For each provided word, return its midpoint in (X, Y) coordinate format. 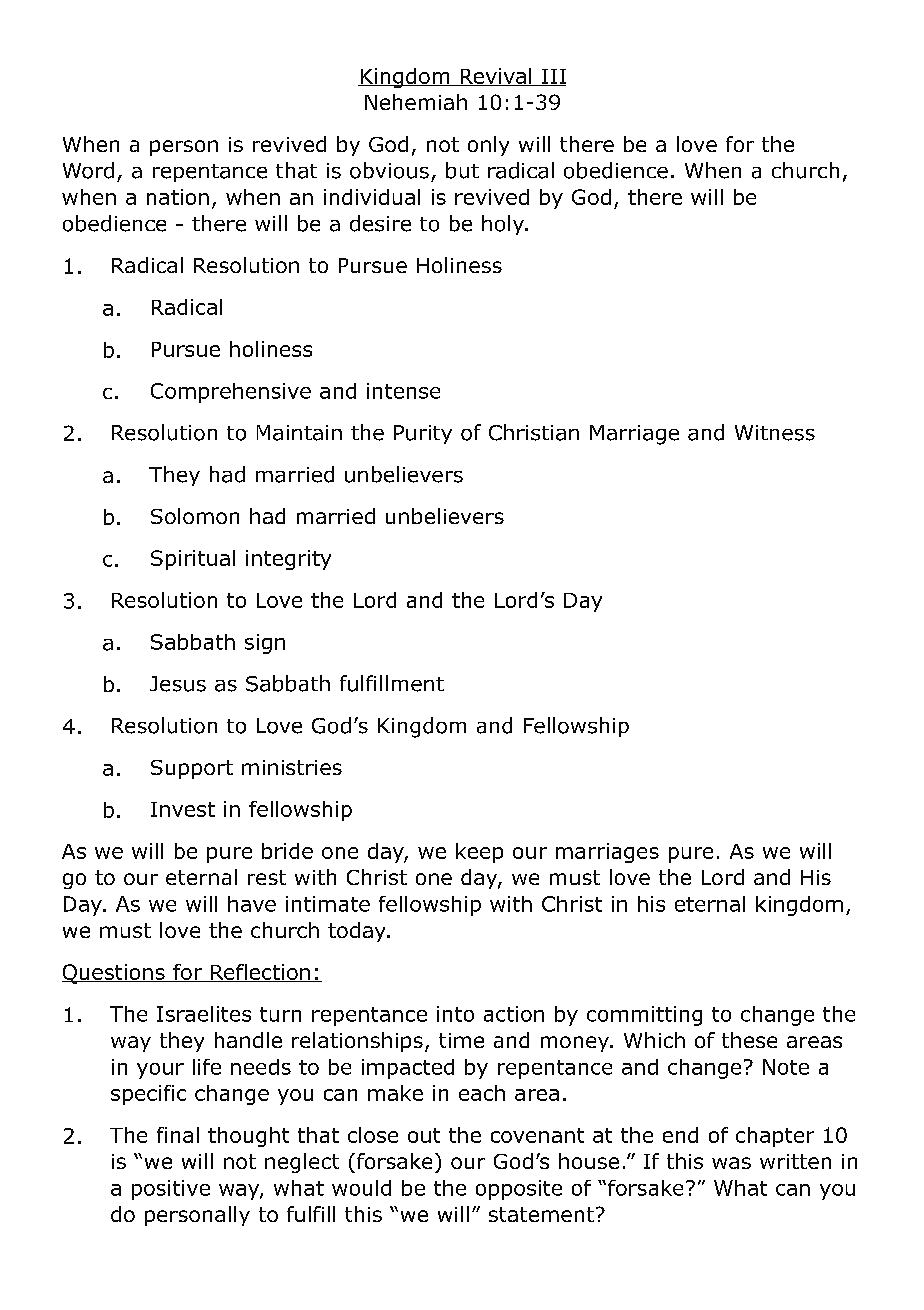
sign (265, 644)
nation (178, 197)
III (553, 77)
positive (171, 1190)
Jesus (178, 684)
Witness (775, 433)
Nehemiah (416, 102)
